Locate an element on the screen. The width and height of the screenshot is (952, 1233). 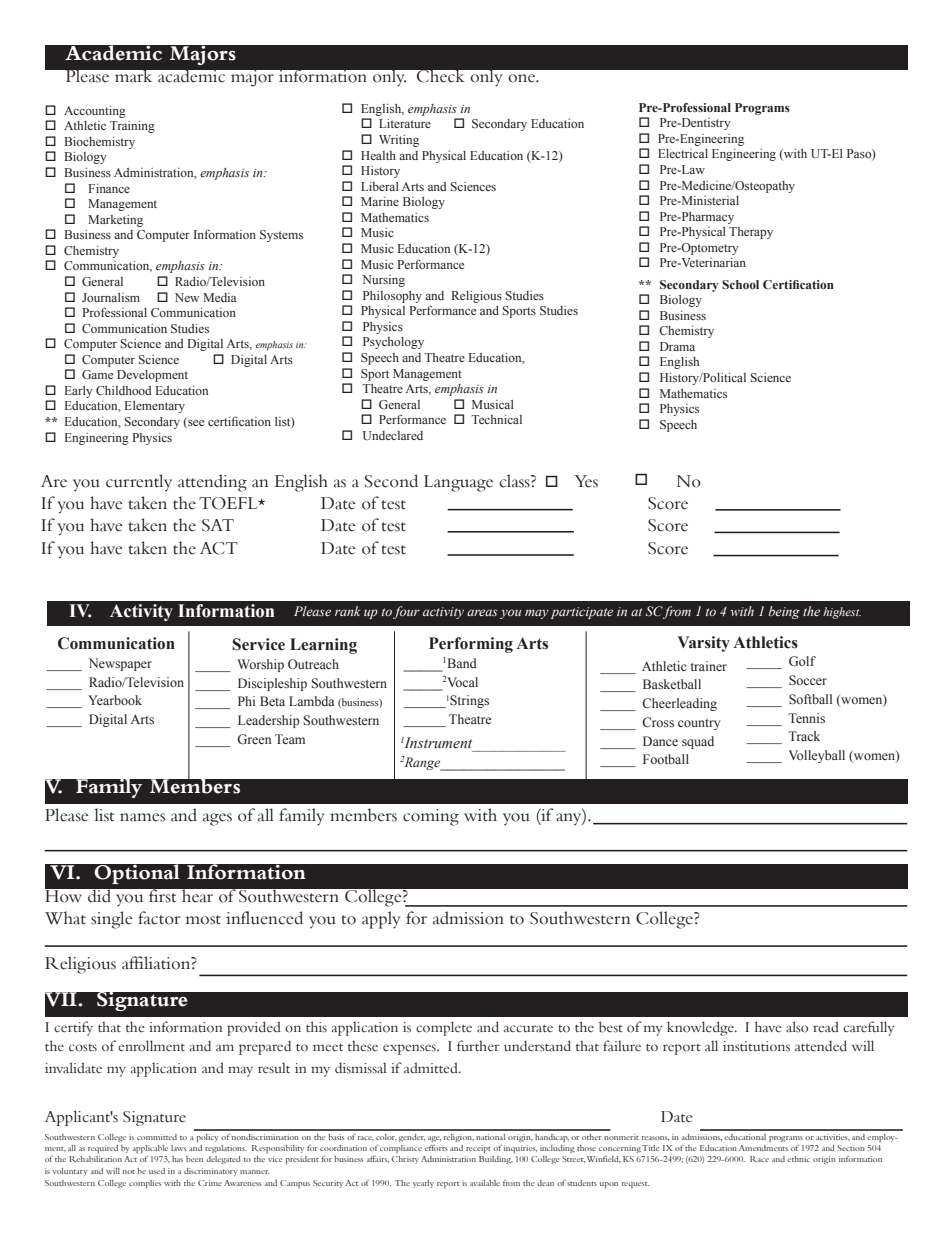
Electrical is located at coordinates (683, 153).
